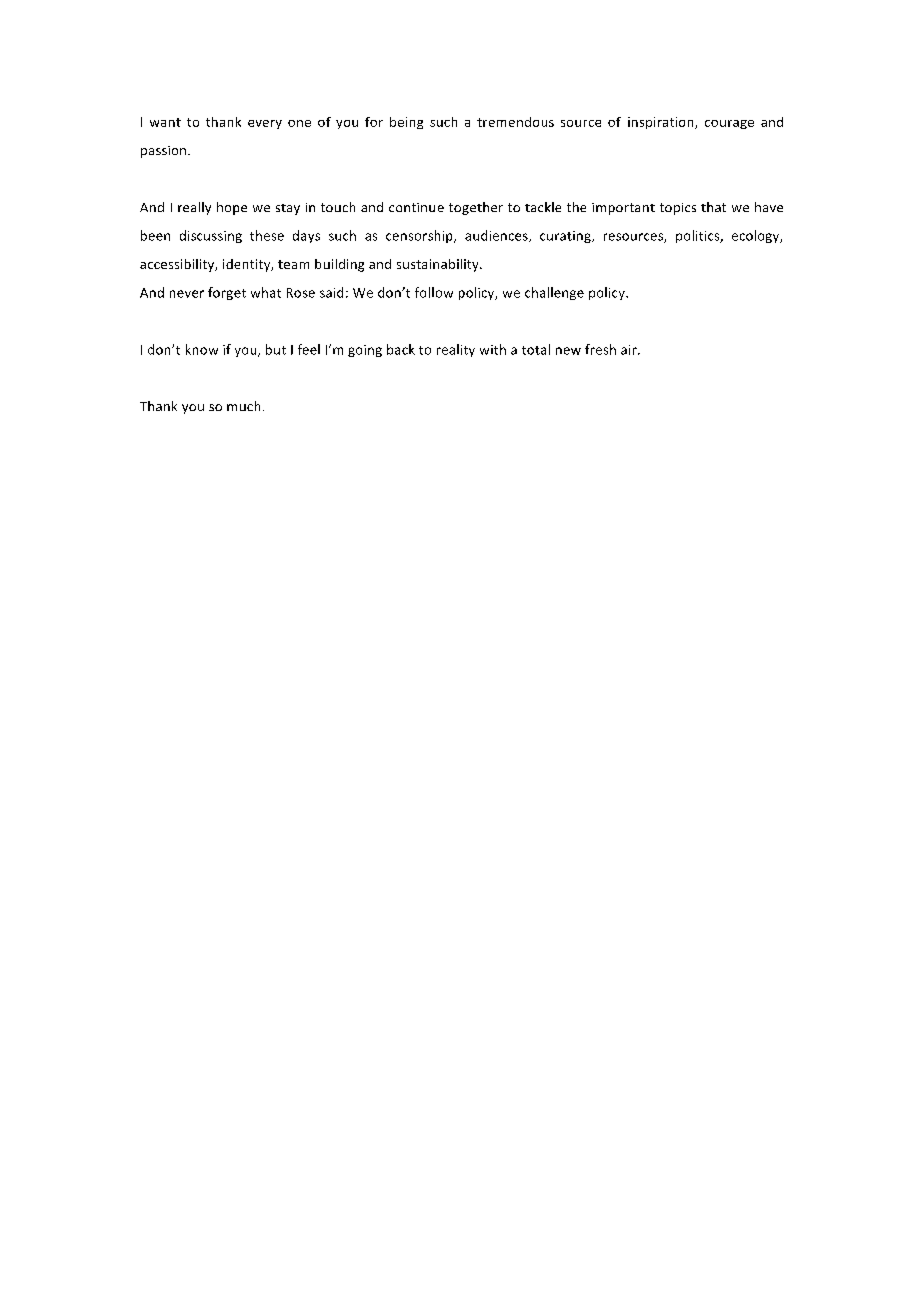 The width and height of the screenshot is (924, 1309). What do you see at coordinates (406, 123) in the screenshot?
I see `being` at bounding box center [406, 123].
